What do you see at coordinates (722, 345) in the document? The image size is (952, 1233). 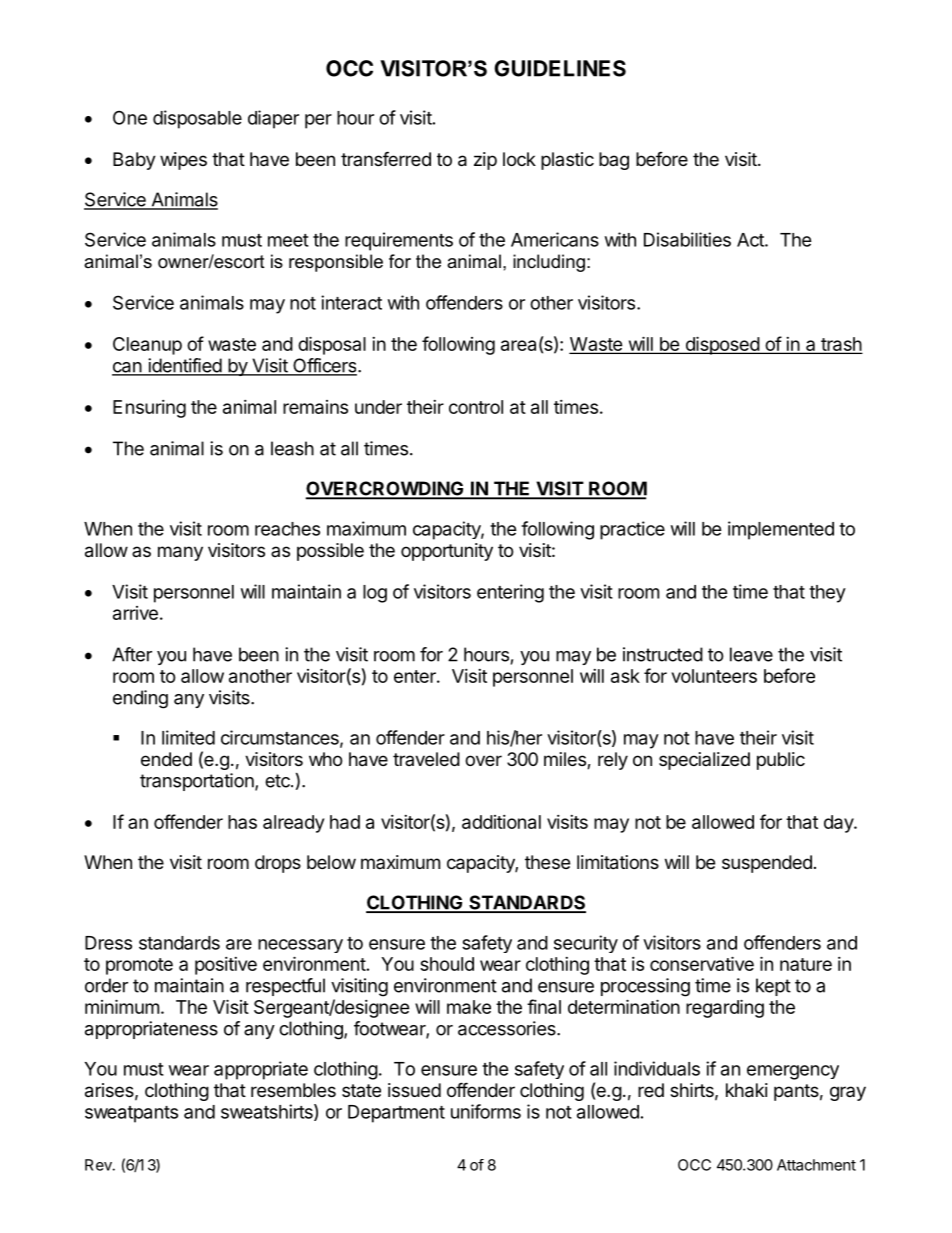 I see `disposed` at bounding box center [722, 345].
